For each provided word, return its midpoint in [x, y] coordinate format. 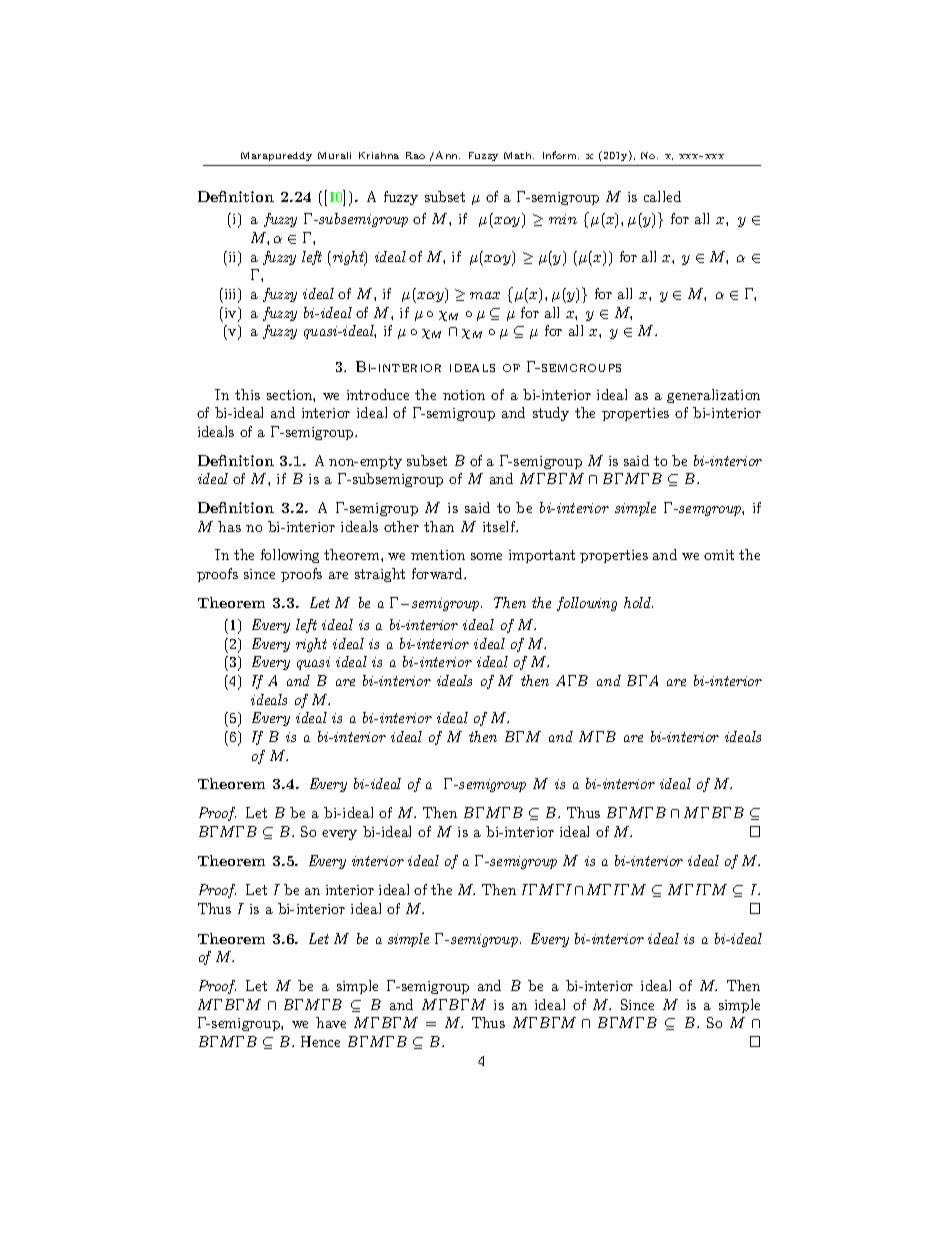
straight [380, 575]
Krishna [379, 155]
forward [438, 573]
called [662, 196]
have [331, 1022]
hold [638, 602]
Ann [448, 155]
